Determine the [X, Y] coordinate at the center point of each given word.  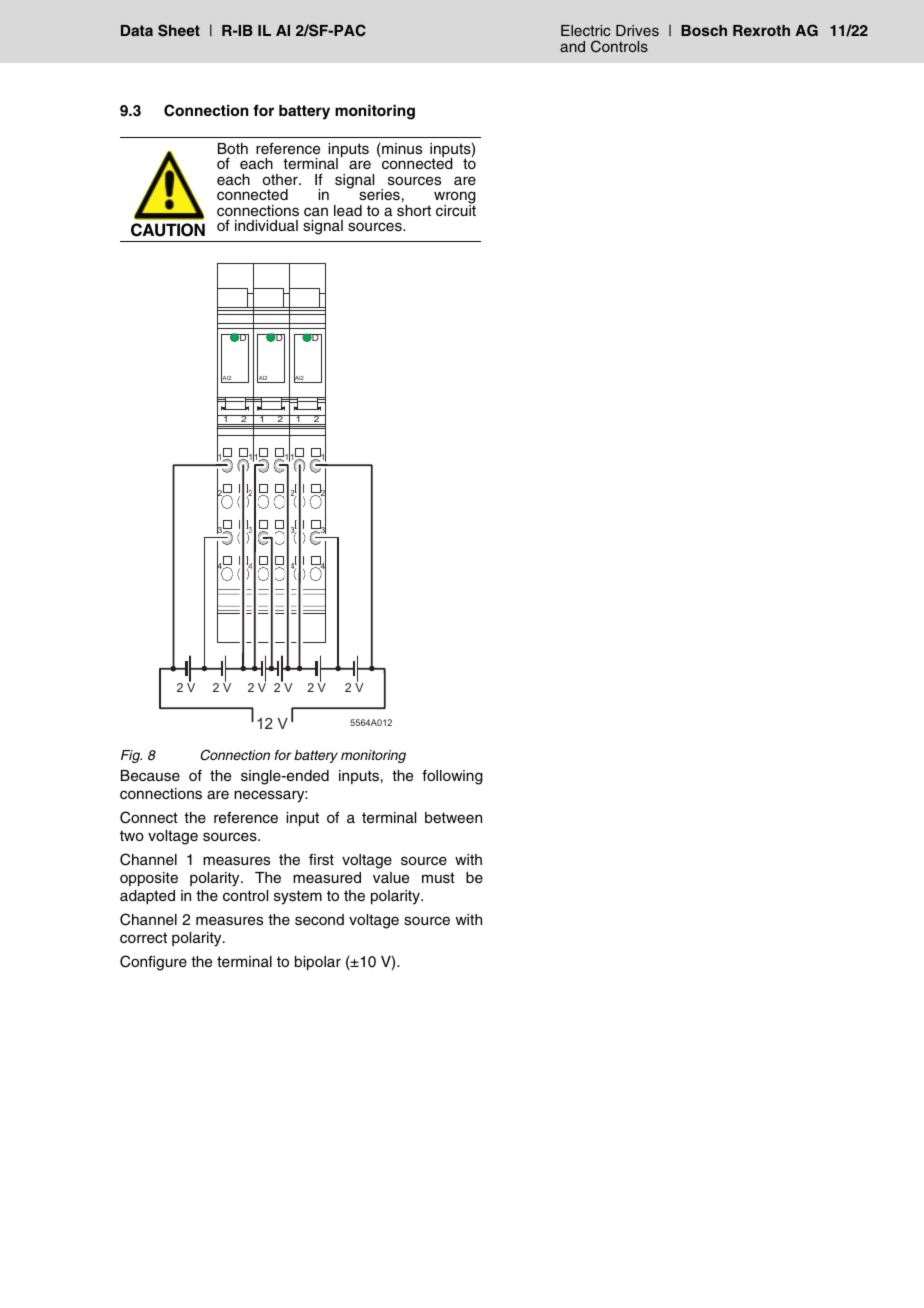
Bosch [704, 30]
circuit [456, 209]
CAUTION [168, 230]
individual [266, 225]
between [453, 818]
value [391, 877]
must [438, 878]
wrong [455, 199]
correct [143, 937]
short [414, 211]
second [319, 920]
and [572, 46]
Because [150, 776]
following [452, 777]
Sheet [179, 30]
